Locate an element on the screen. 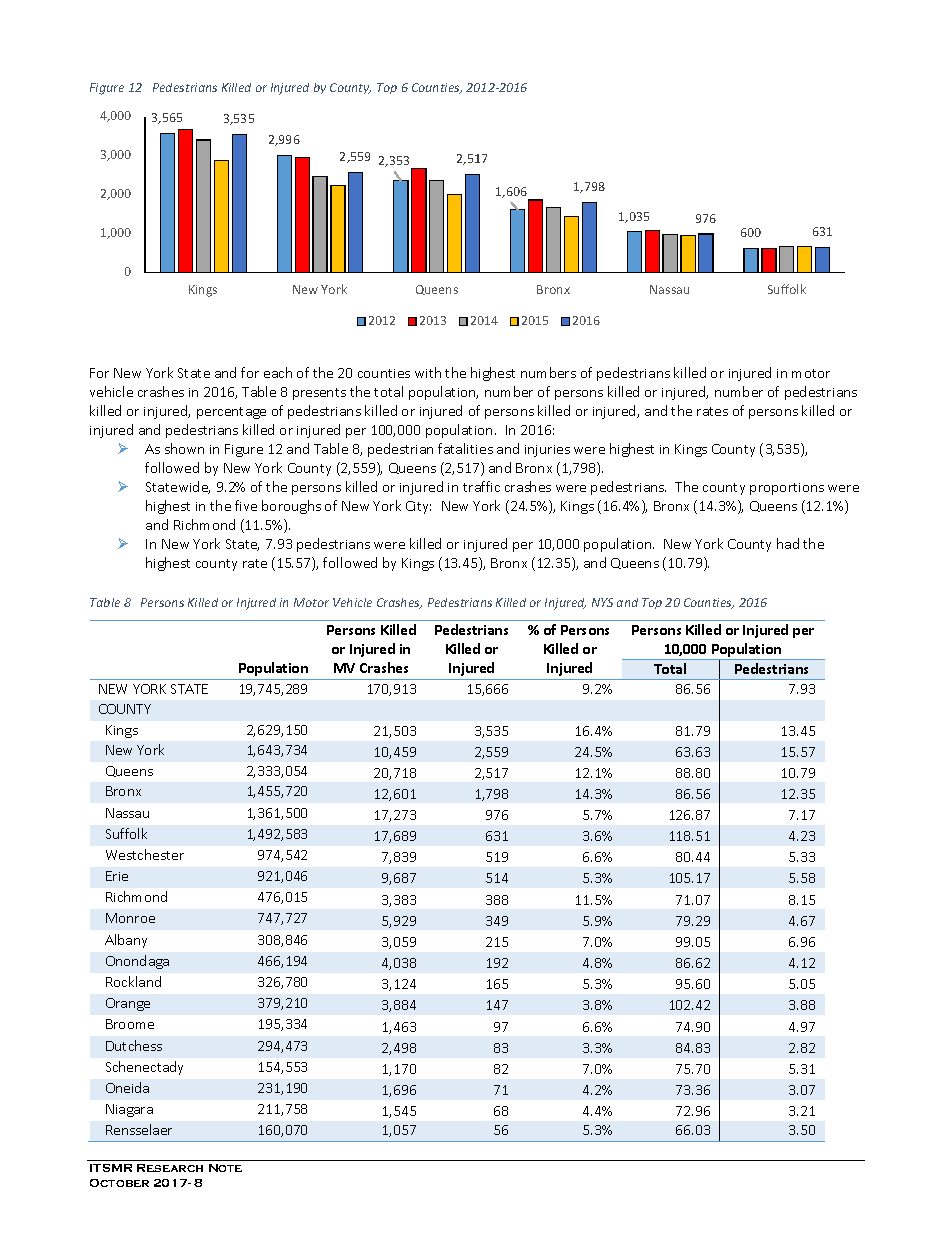 Image resolution: width=952 pixels, height=1233 pixels. proportions is located at coordinates (787, 489).
